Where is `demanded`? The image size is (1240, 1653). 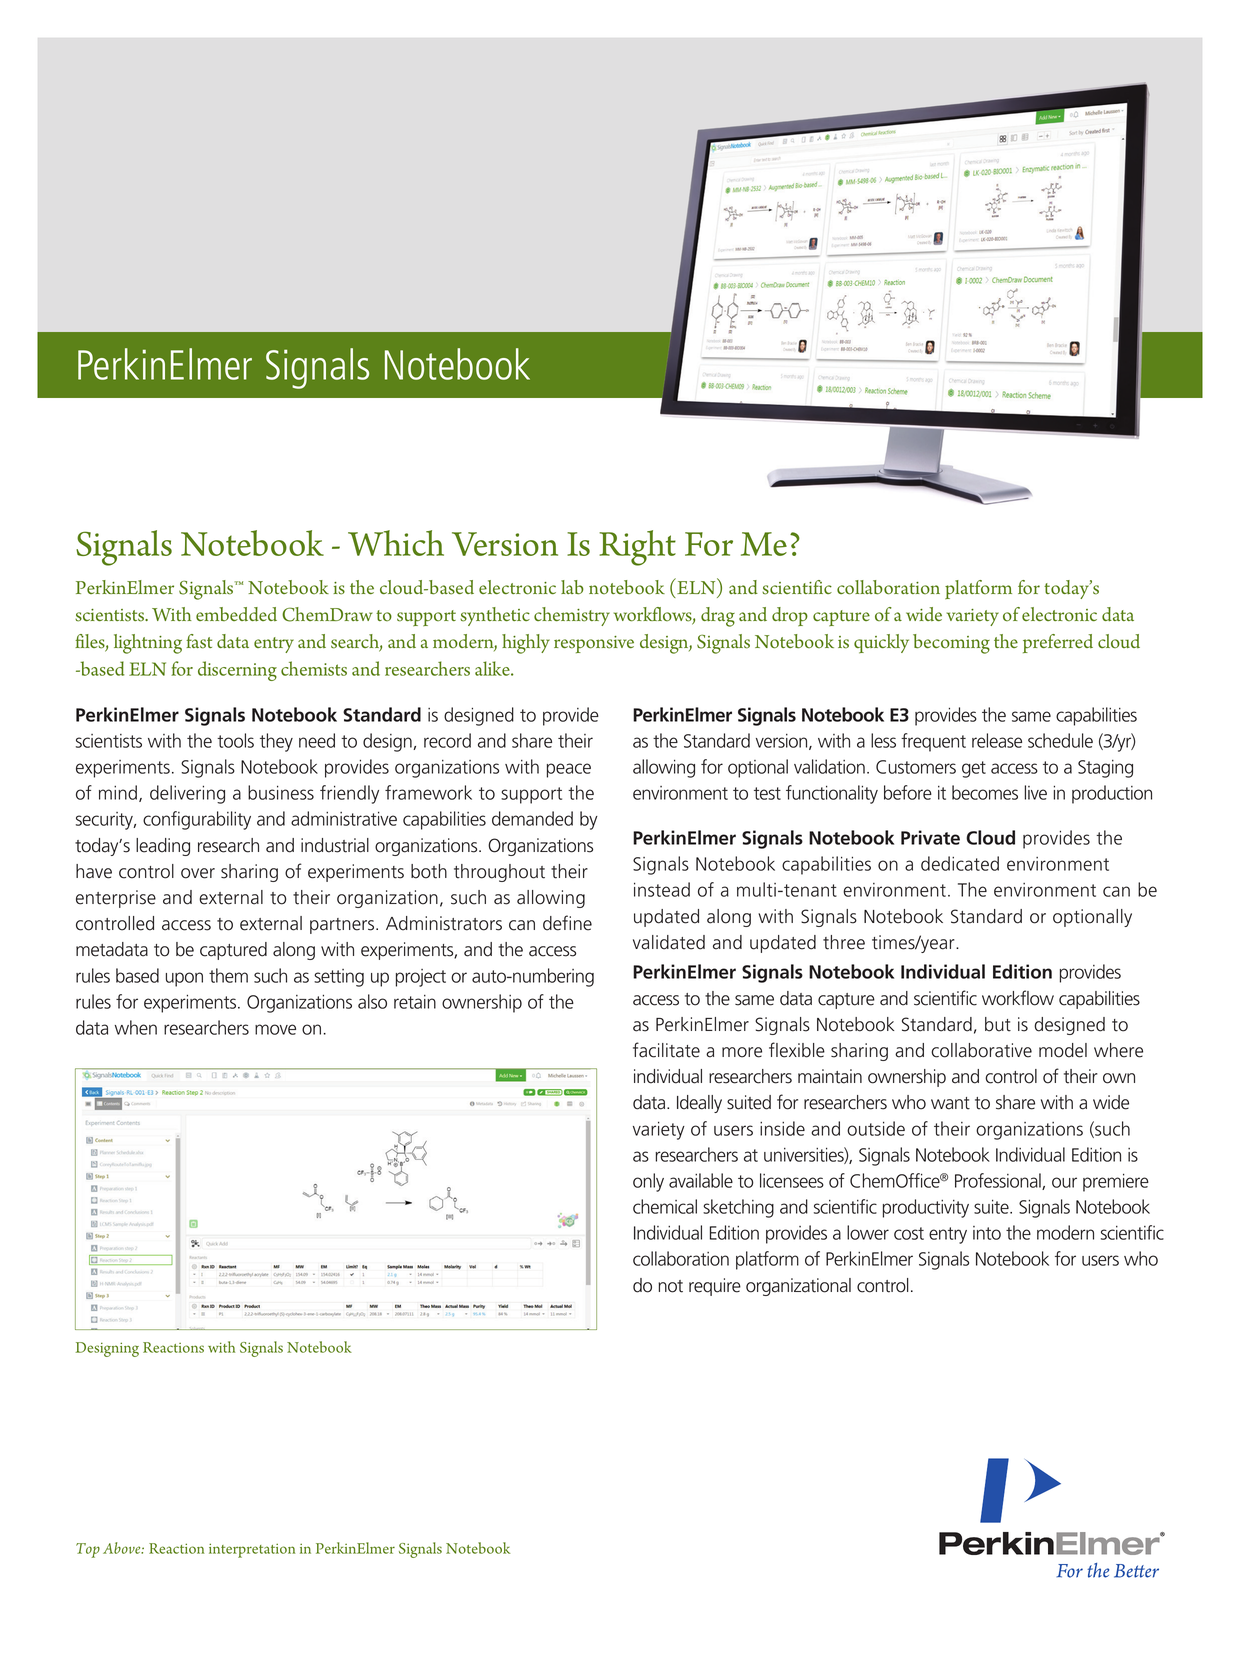
demanded is located at coordinates (532, 818).
